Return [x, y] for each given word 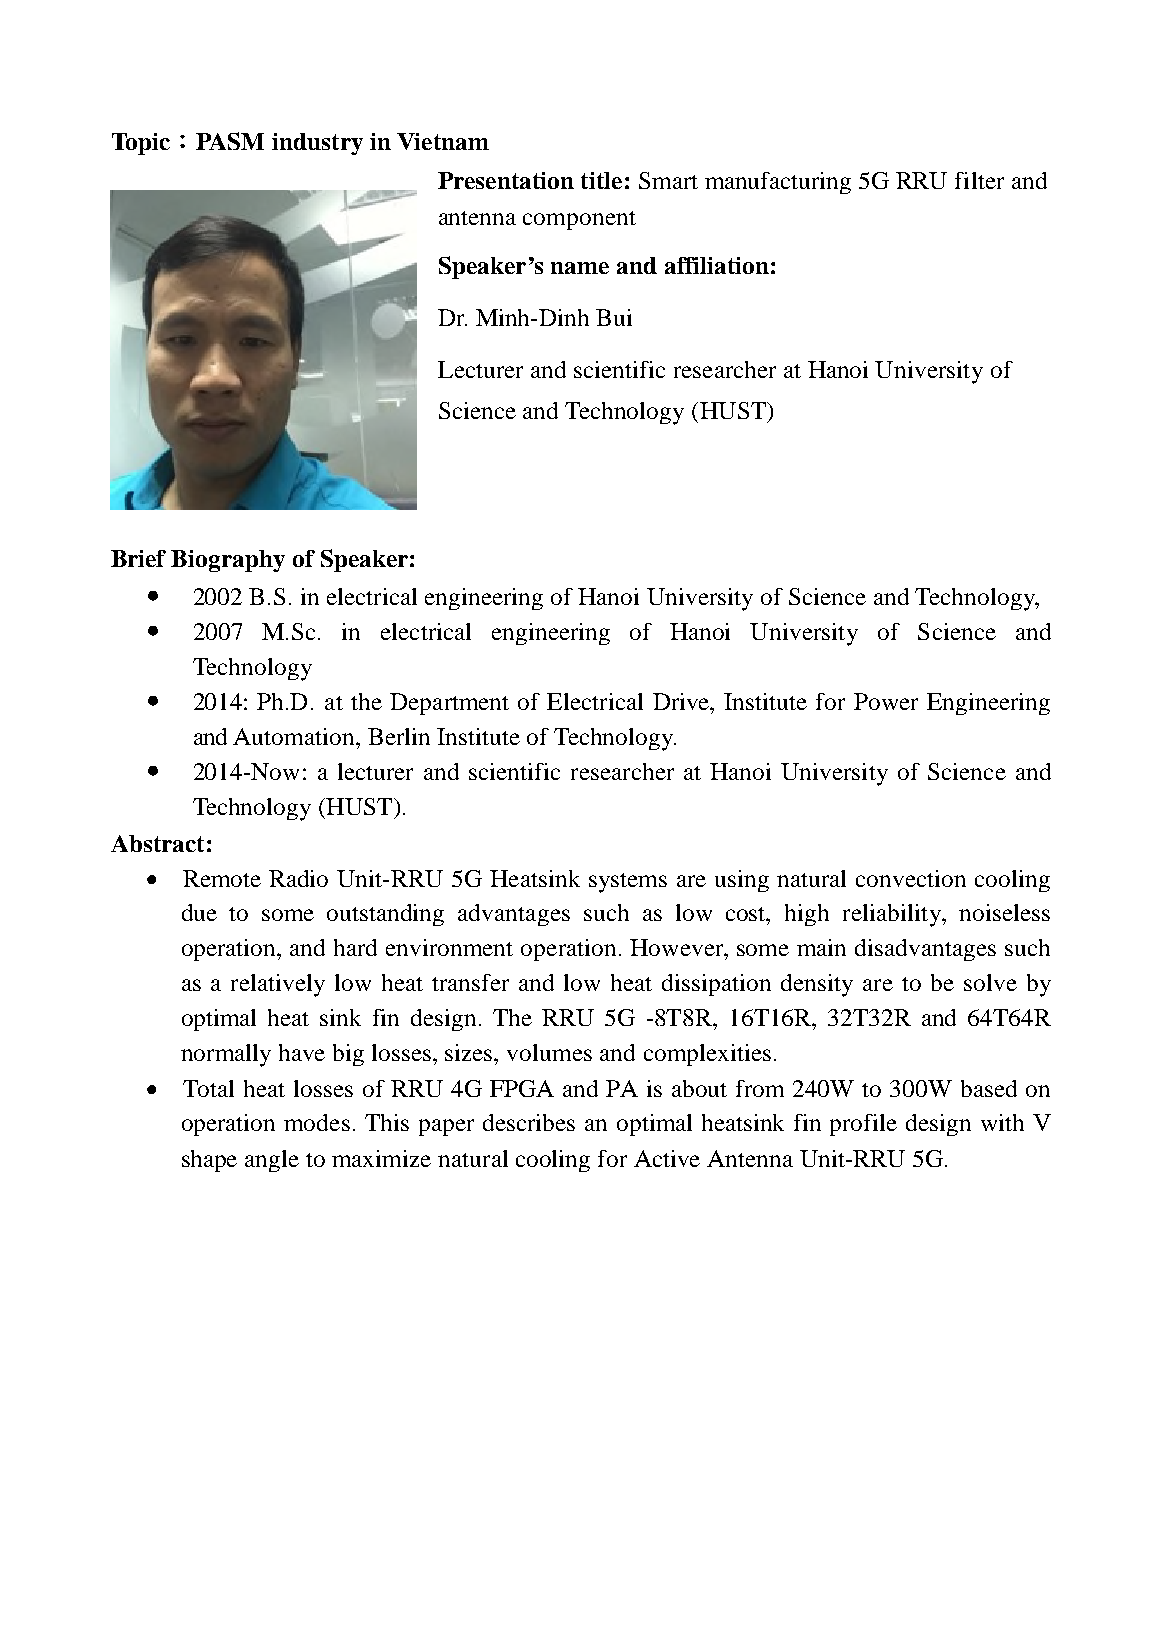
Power [886, 701]
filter [979, 180]
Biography [228, 561]
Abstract [157, 843]
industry [317, 144]
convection [911, 878]
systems [628, 883]
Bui [614, 317]
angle [272, 1161]
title [601, 180]
